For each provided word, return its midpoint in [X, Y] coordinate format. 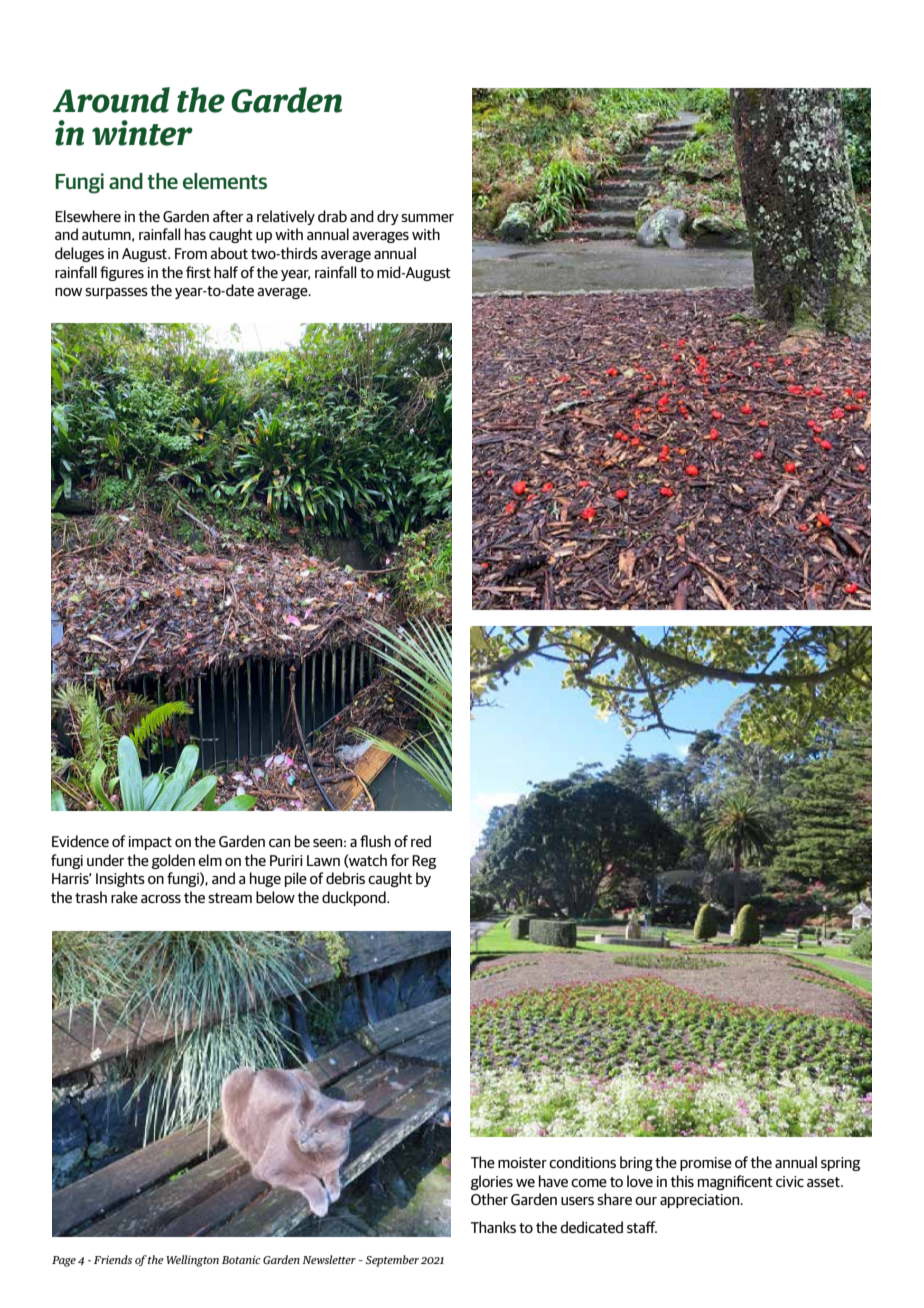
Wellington [192, 1261]
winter [142, 133]
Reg [424, 862]
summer [427, 218]
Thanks [493, 1227]
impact [150, 843]
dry [388, 217]
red [421, 841]
